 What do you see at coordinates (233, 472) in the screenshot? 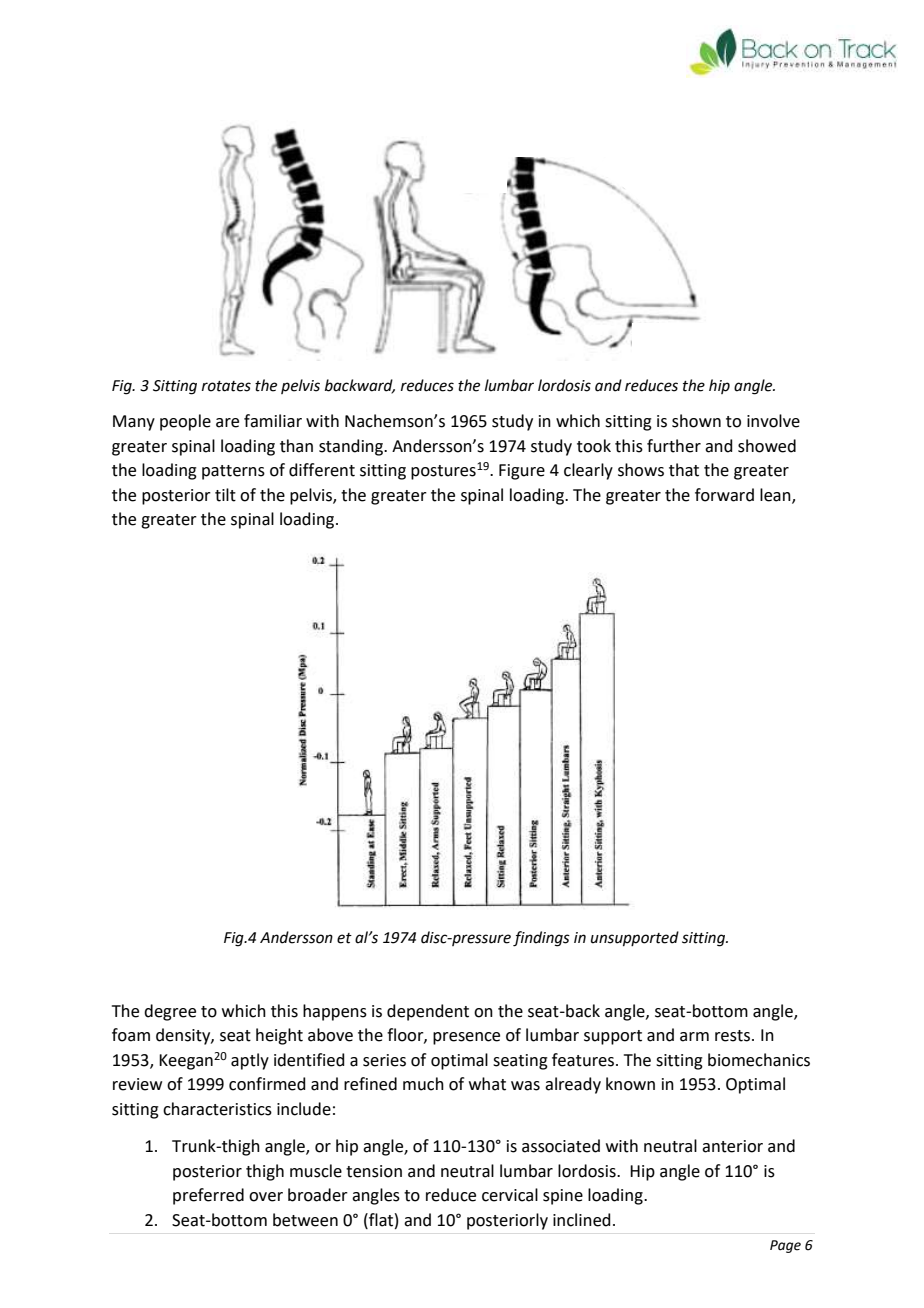
I see `patterns` at bounding box center [233, 472].
